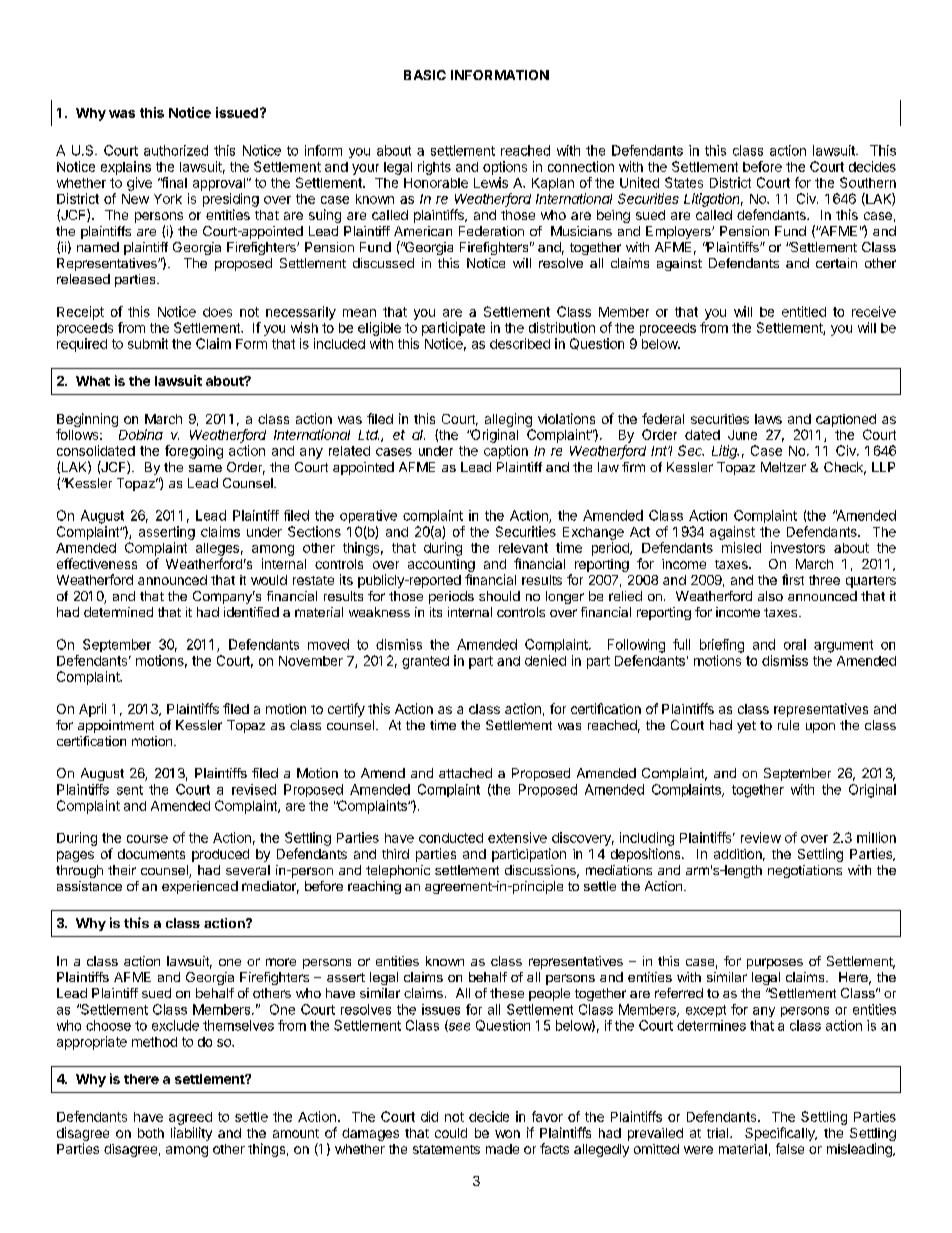  I want to click on agreed, so click(190, 1118).
